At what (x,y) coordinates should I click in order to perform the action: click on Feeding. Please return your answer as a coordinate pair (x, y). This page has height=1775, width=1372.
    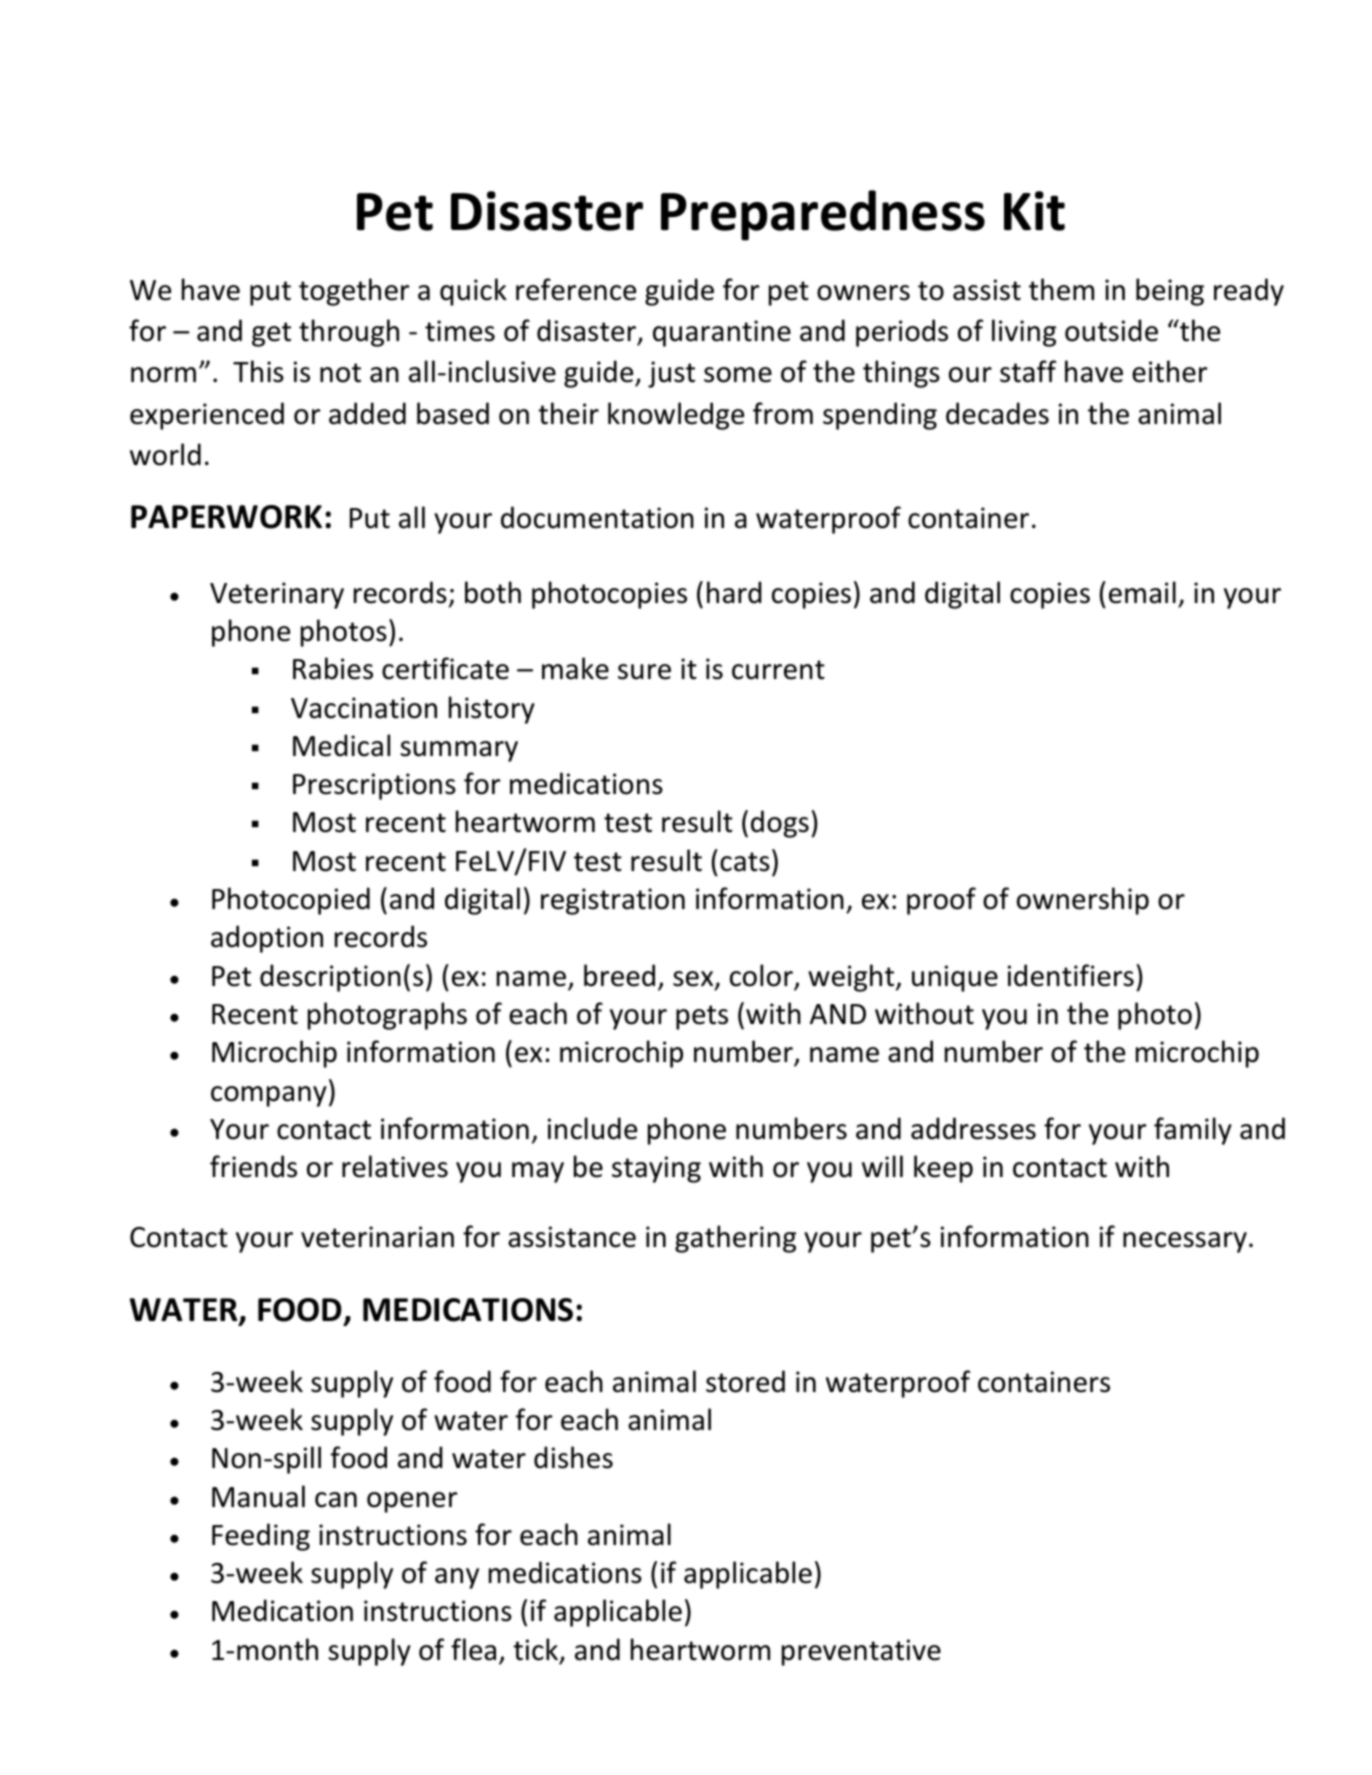
    Looking at the image, I should click on (261, 1537).
